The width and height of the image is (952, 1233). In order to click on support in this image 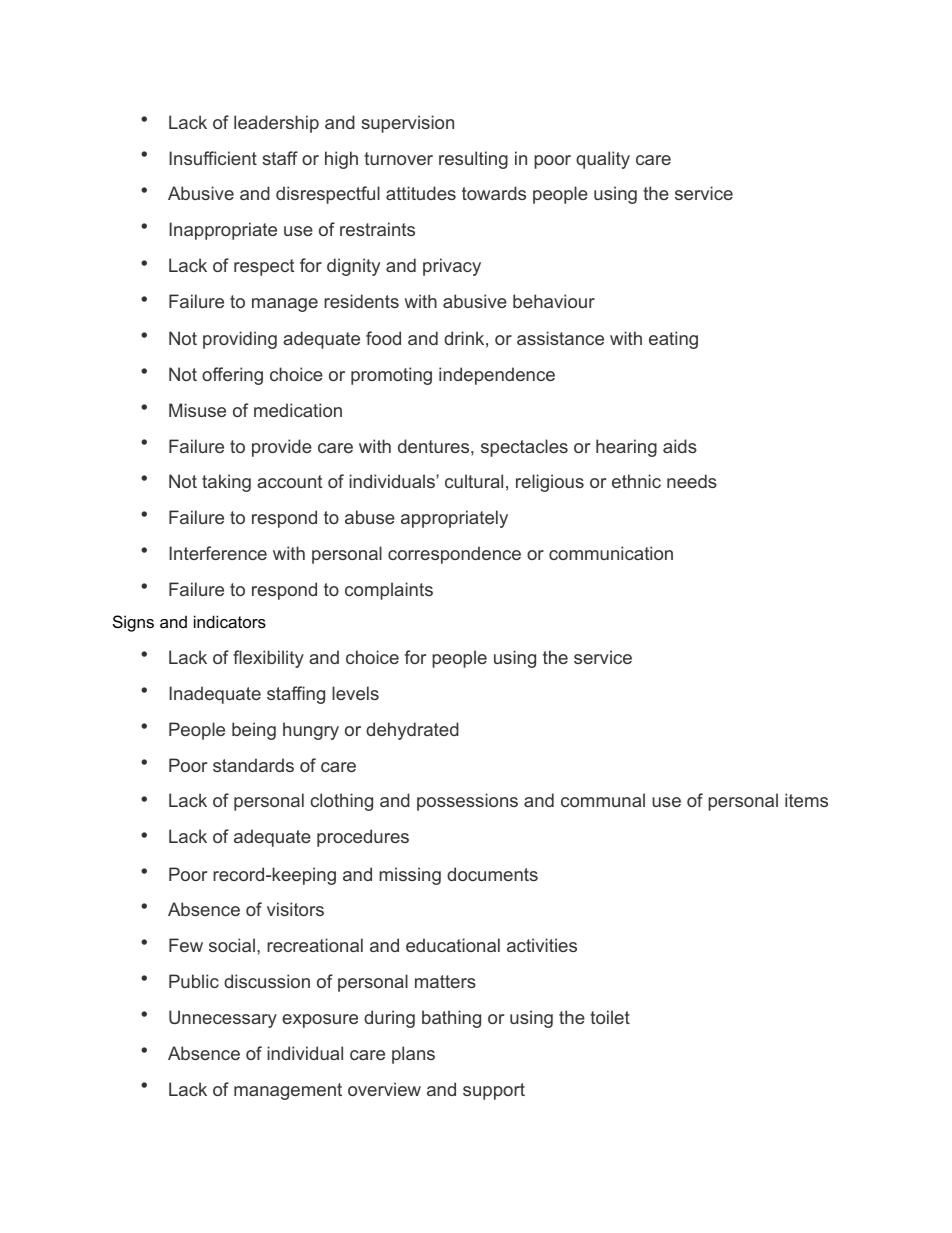, I will do `click(494, 1091)`.
